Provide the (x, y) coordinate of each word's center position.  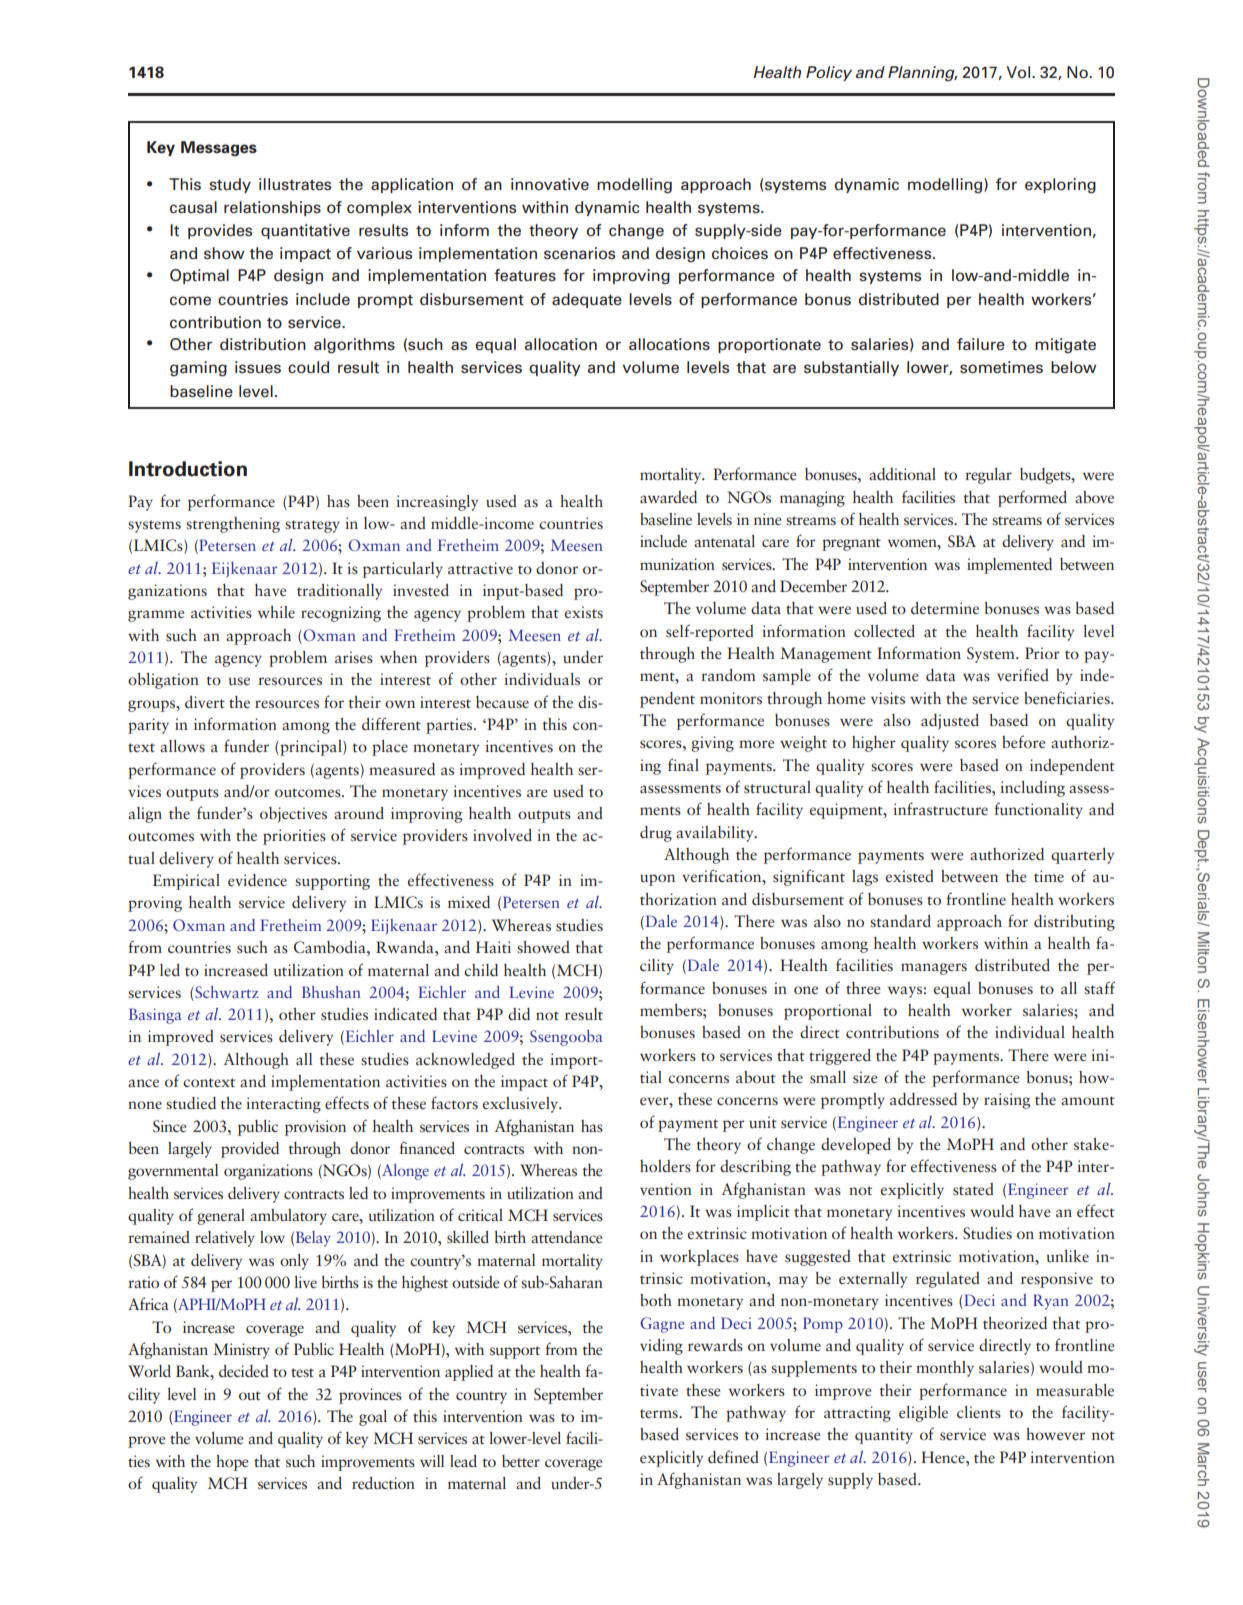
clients (979, 1412)
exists (584, 612)
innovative (550, 184)
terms (660, 1413)
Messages (219, 148)
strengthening (233, 525)
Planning (922, 74)
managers (934, 969)
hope (232, 1463)
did (519, 1014)
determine (945, 608)
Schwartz (226, 993)
